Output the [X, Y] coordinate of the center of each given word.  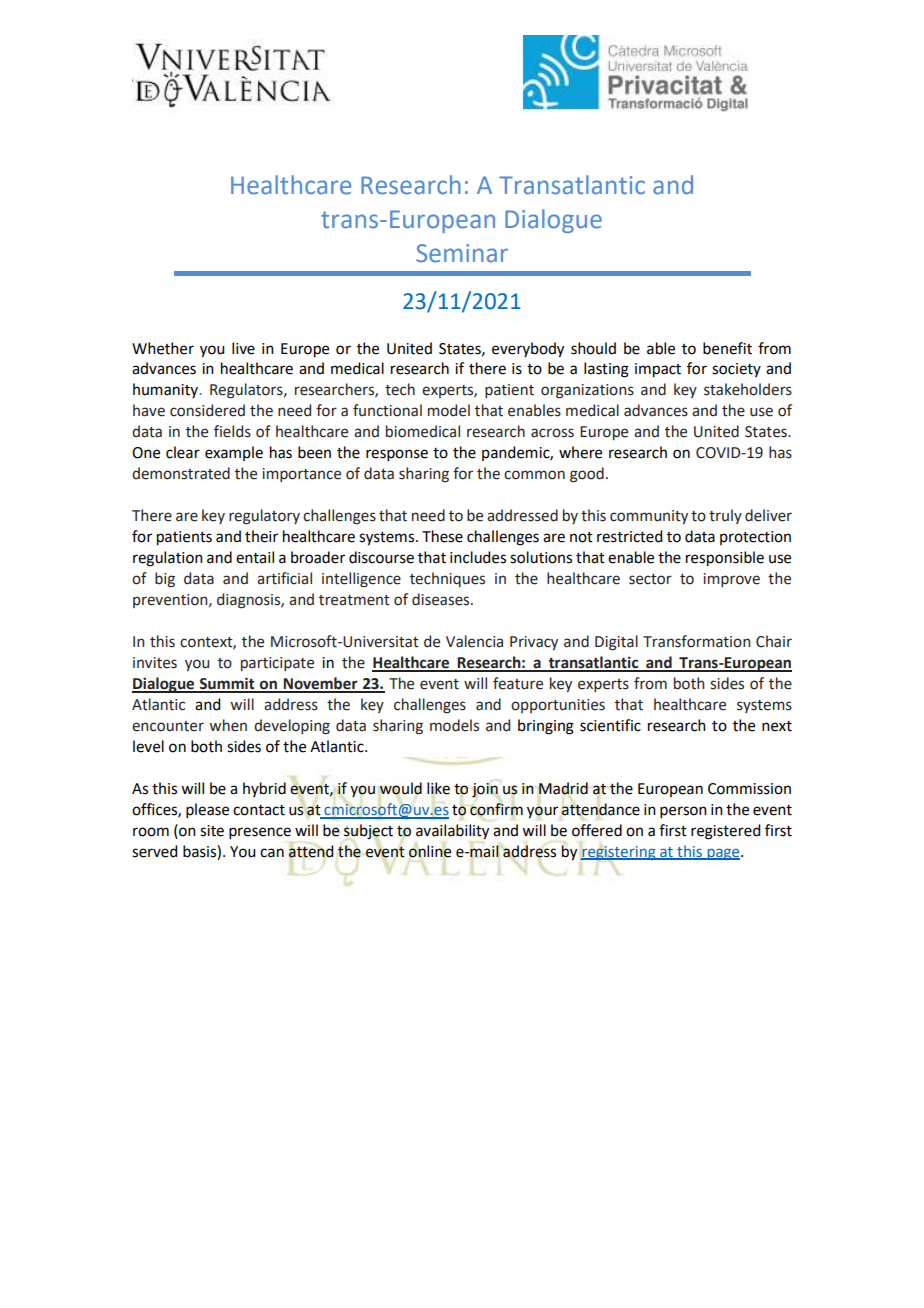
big [165, 580]
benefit [727, 348]
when [228, 725]
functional [387, 410]
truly [725, 516]
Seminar [462, 253]
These [442, 536]
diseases [442, 599]
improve [731, 580]
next [777, 726]
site [212, 831]
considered [207, 410]
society [736, 370]
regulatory [264, 517]
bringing [546, 727]
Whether [163, 348]
